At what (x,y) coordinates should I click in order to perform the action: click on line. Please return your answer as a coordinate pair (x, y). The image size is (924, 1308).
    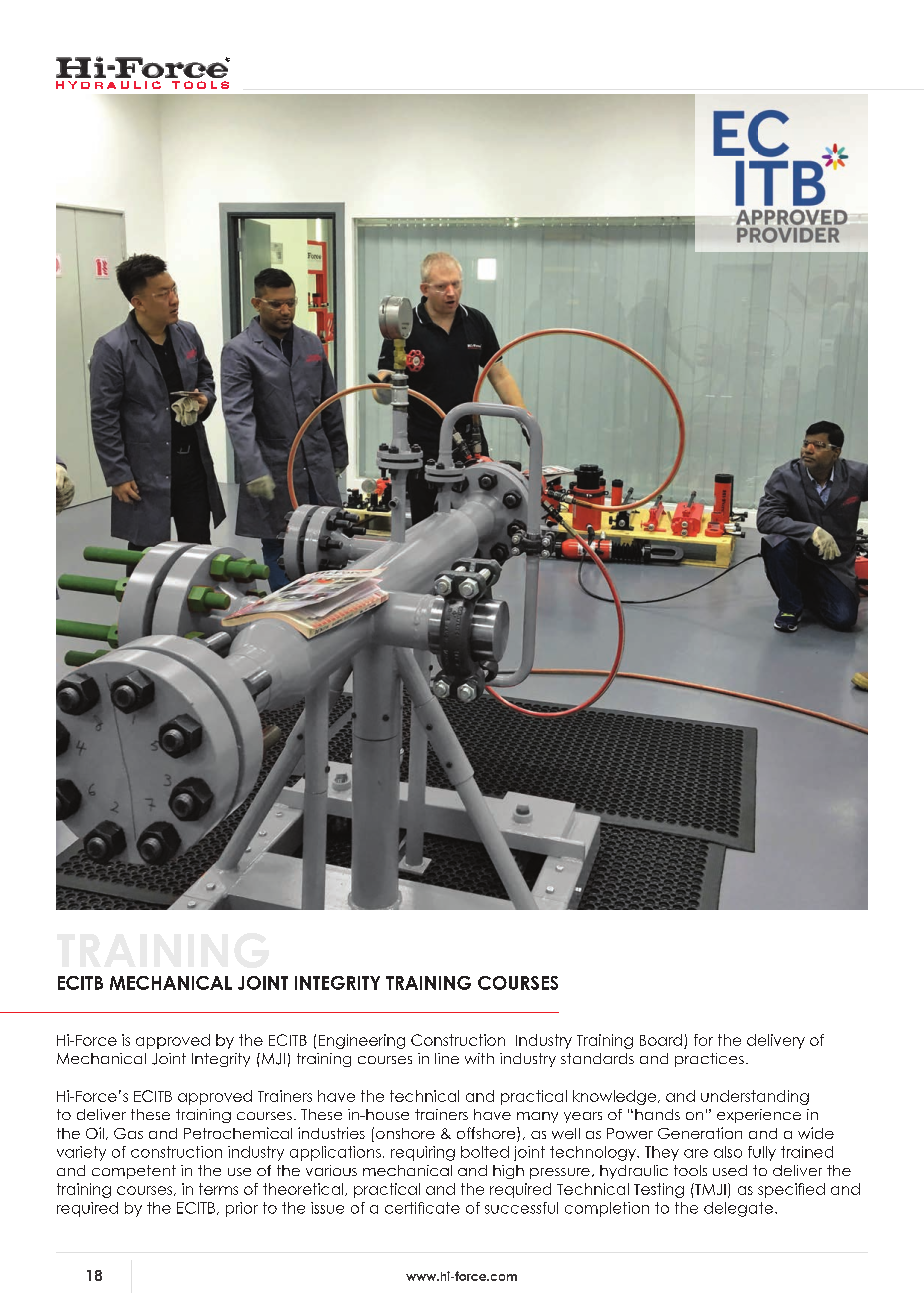
    Looking at the image, I should click on (447, 1058).
